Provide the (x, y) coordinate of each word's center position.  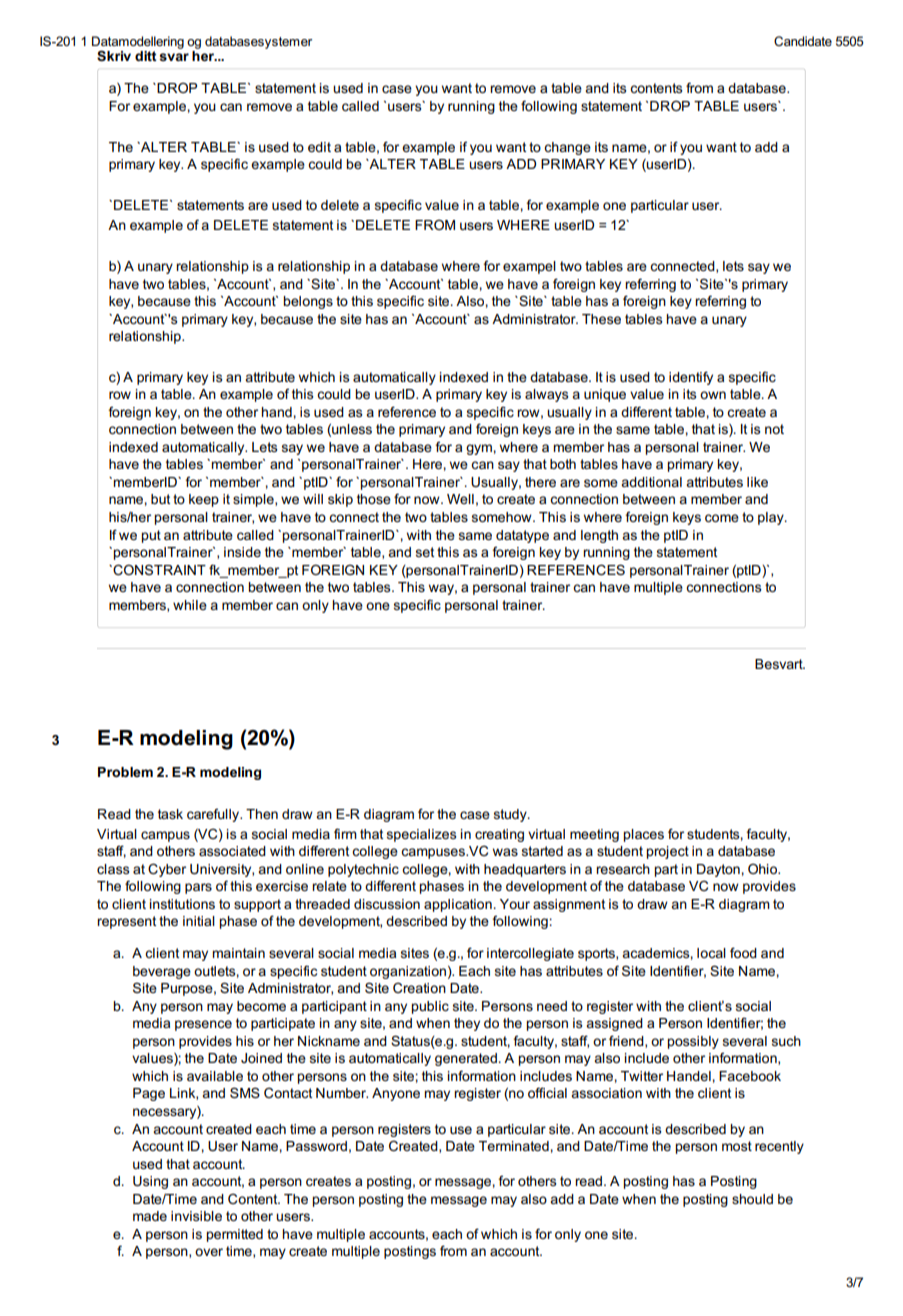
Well (460, 499)
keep (204, 500)
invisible (196, 1216)
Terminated (515, 1146)
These (601, 319)
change (567, 148)
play (772, 518)
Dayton (719, 870)
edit (319, 147)
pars (198, 888)
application (458, 905)
